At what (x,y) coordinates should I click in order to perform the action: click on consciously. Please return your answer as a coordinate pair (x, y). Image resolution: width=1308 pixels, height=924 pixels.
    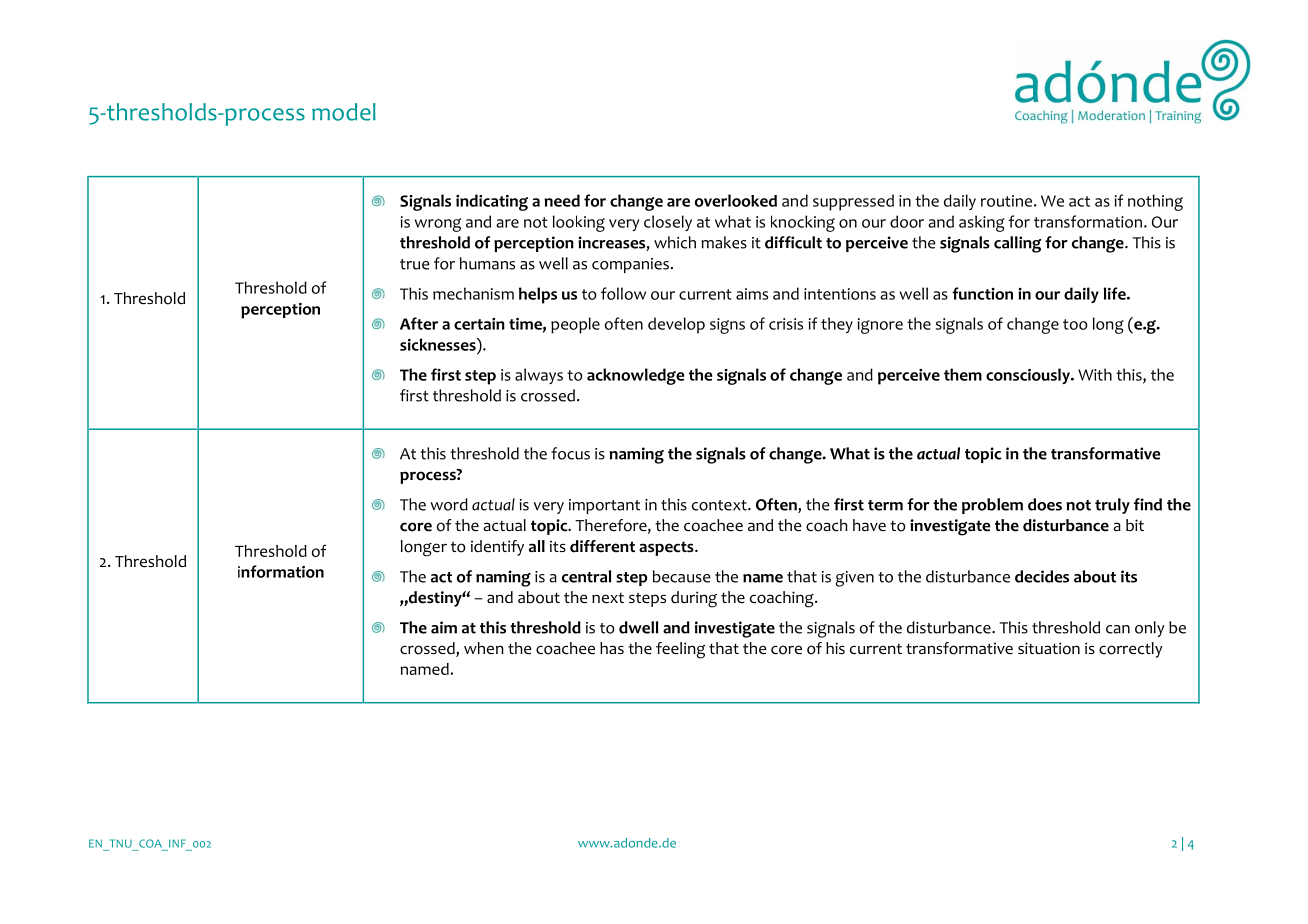
    Looking at the image, I should click on (1029, 376).
